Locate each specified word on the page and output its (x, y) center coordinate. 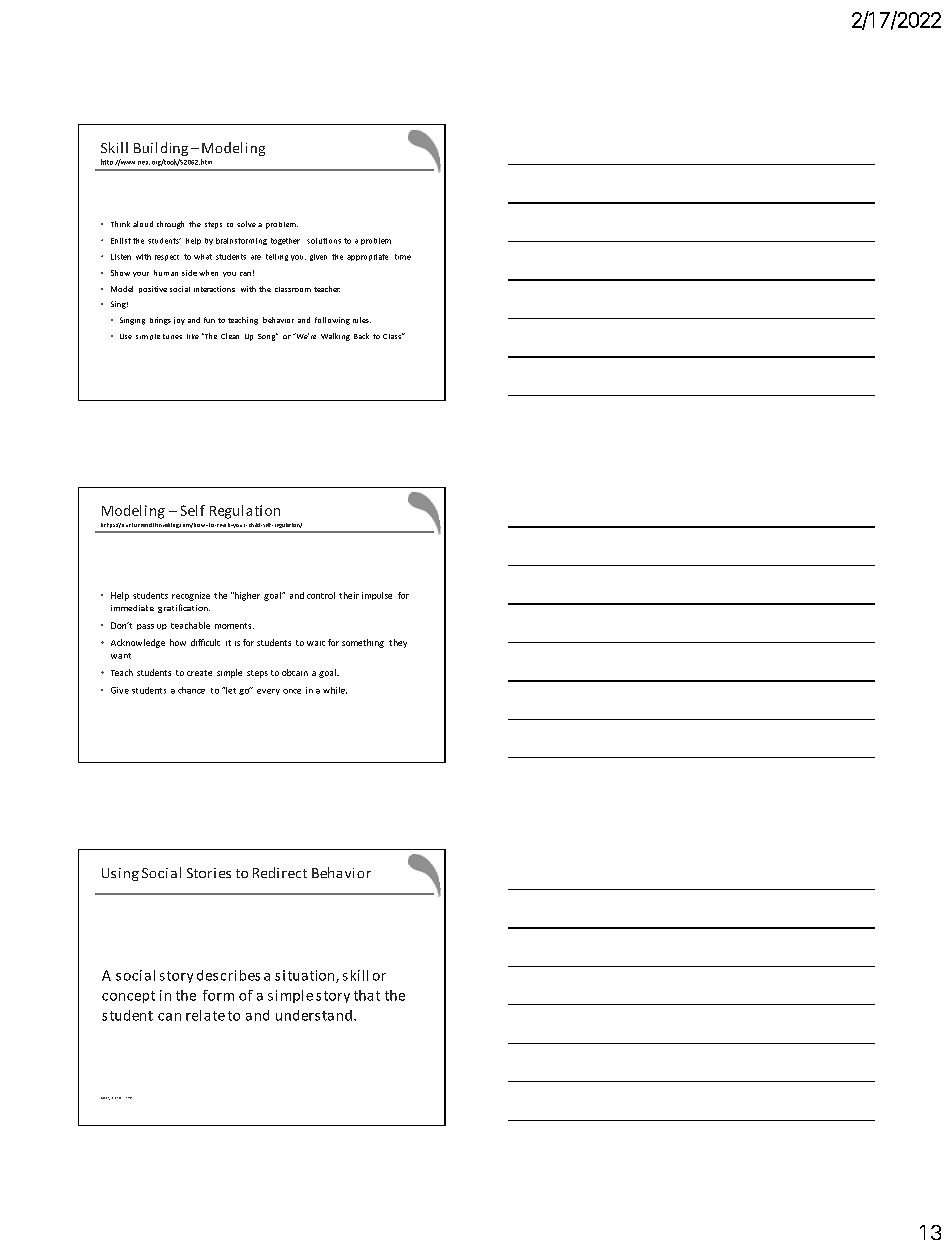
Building (161, 149)
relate (205, 1015)
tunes (172, 336)
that (367, 995)
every (268, 692)
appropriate (367, 257)
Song (268, 337)
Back (361, 336)
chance (191, 690)
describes (228, 975)
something (363, 643)
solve (246, 224)
